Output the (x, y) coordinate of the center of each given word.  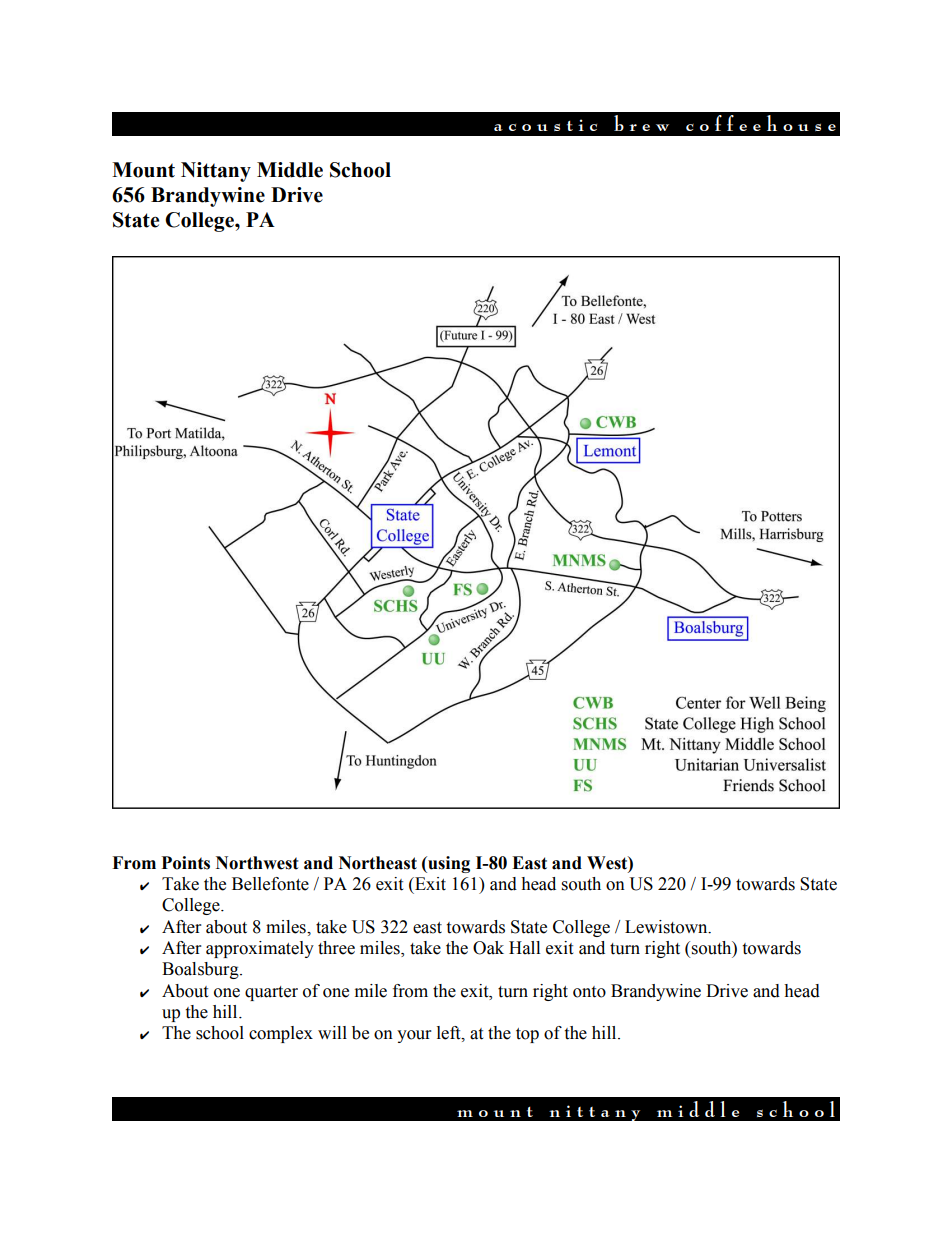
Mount (143, 170)
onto (589, 992)
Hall (524, 948)
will (332, 1032)
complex (281, 1034)
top (527, 1035)
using (448, 864)
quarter (271, 993)
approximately (260, 949)
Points (186, 863)
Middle (290, 170)
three (336, 948)
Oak (488, 948)
